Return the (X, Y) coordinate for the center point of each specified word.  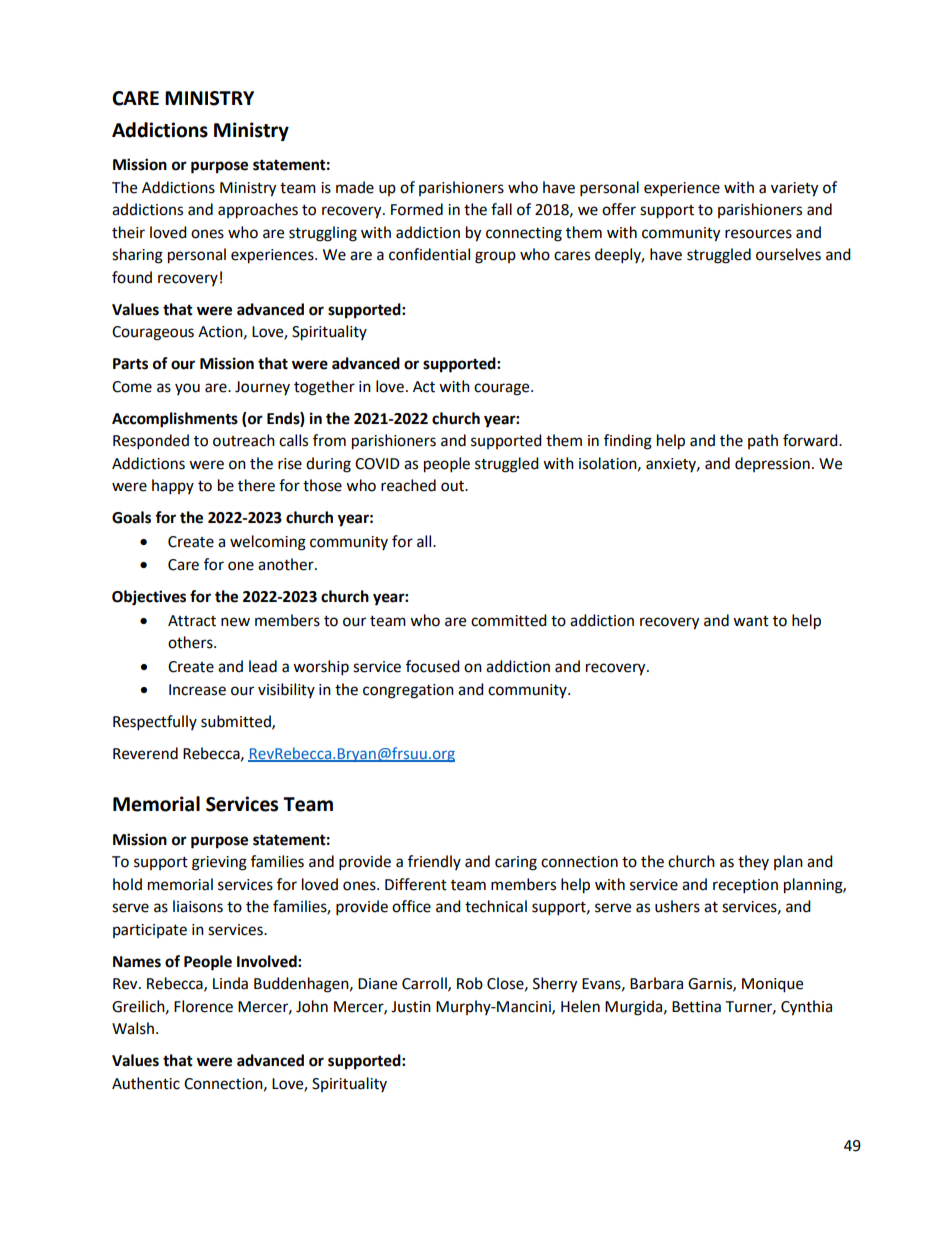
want (751, 621)
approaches (258, 211)
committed (509, 620)
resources (758, 234)
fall (501, 209)
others (191, 642)
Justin (411, 1007)
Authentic (146, 1083)
